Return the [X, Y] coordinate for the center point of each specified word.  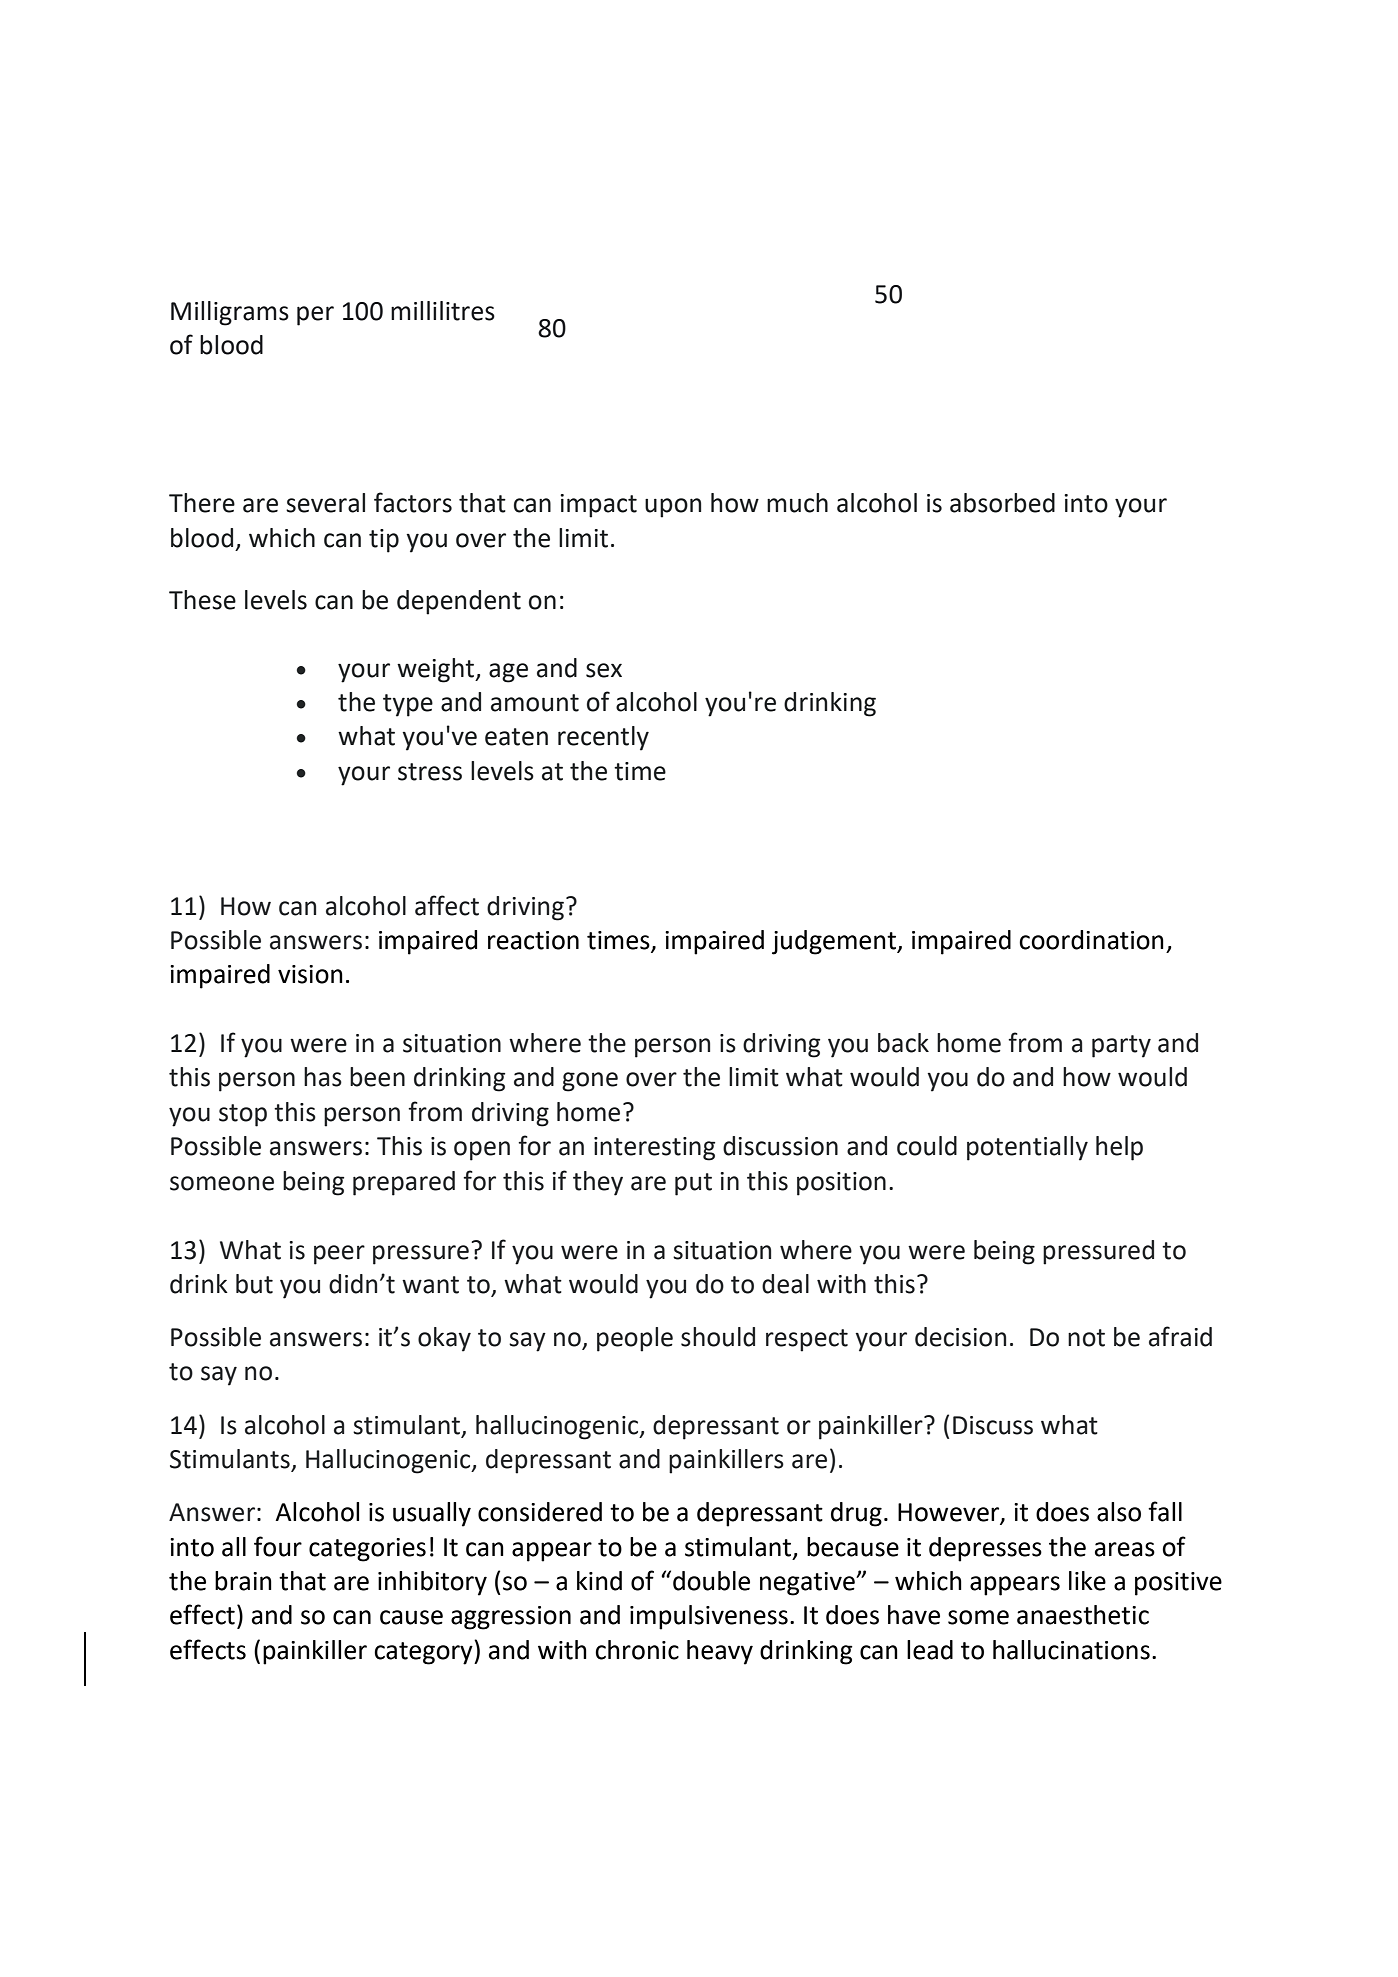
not [1086, 1338]
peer [339, 1255]
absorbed [1002, 503]
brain [243, 1581]
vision [310, 974]
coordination [1091, 940]
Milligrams [230, 313]
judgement [835, 942]
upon [673, 508]
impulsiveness [709, 1617]
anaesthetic [1083, 1615]
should [718, 1337]
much [797, 503]
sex [604, 670]
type [408, 705]
